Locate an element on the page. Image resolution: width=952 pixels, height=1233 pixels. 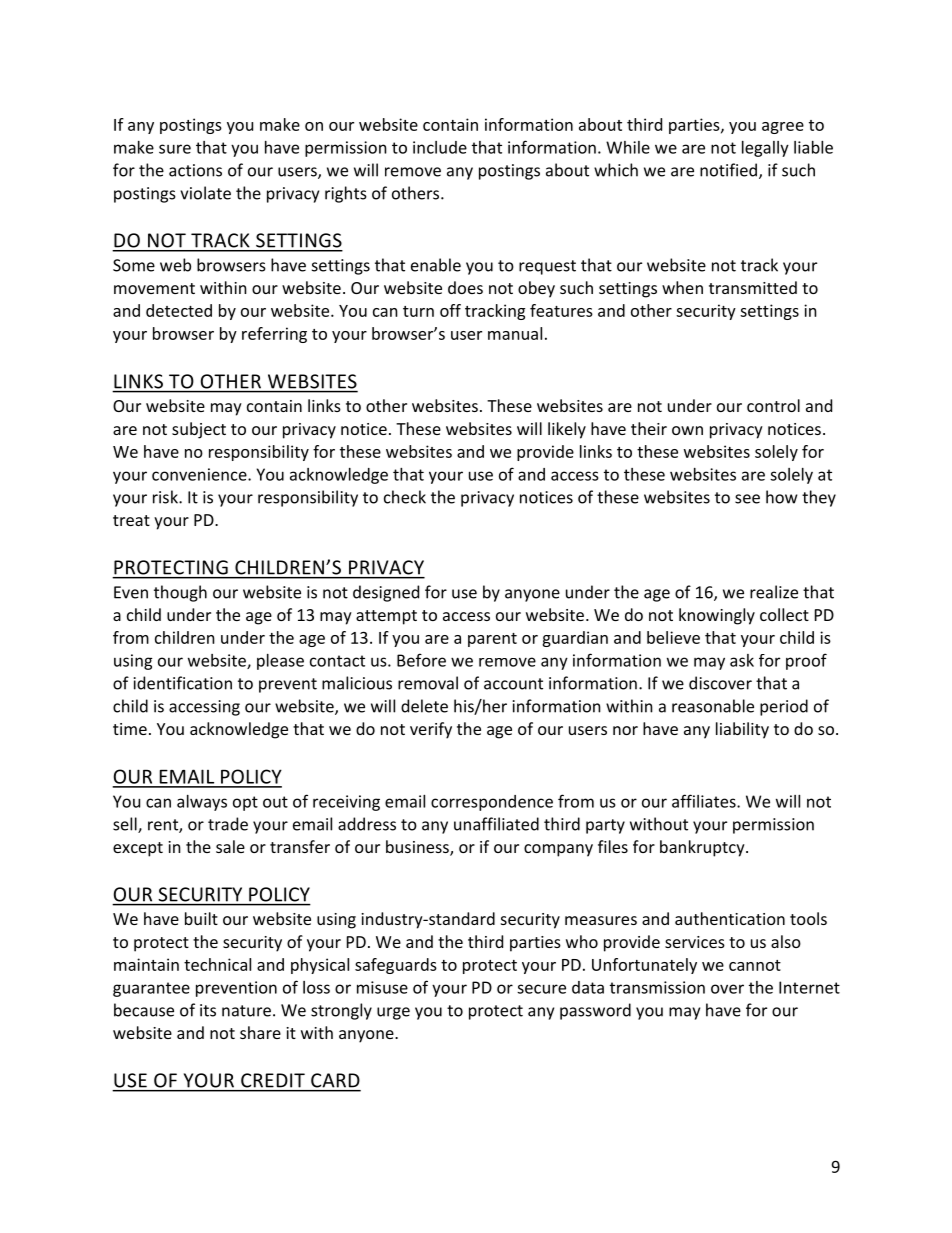
its is located at coordinates (208, 1010).
